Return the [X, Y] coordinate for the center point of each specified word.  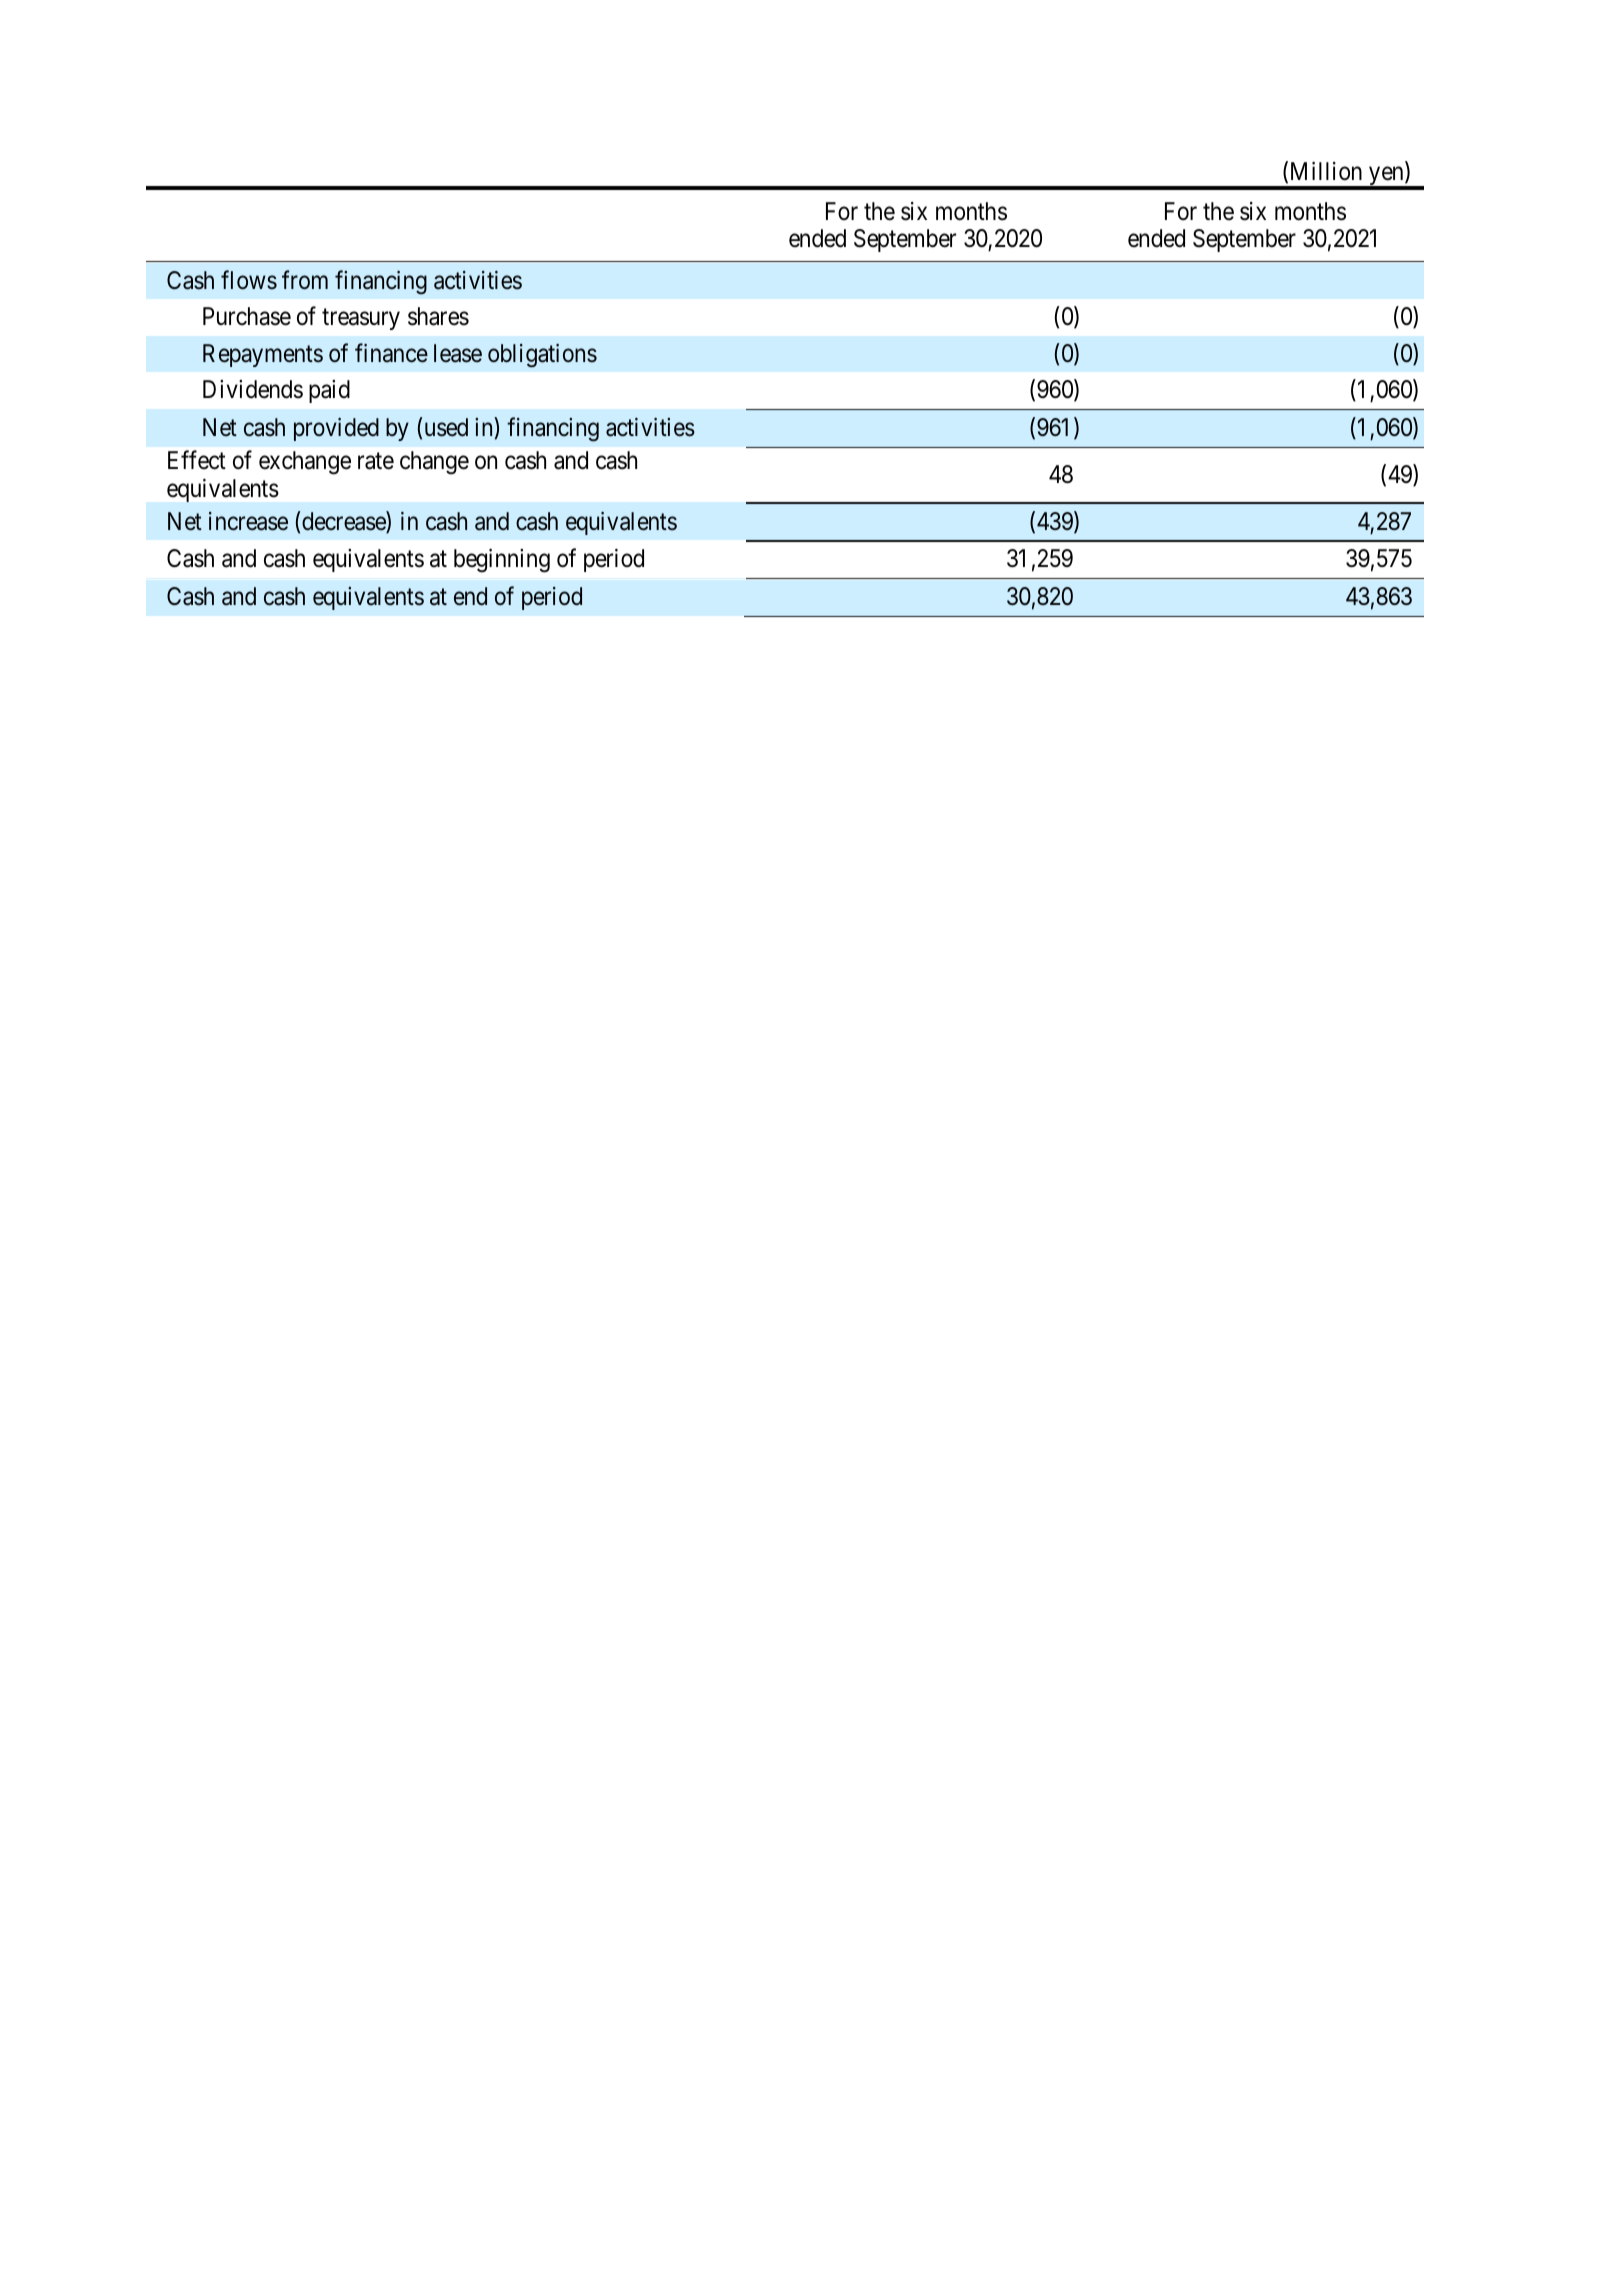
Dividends [253, 389]
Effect [197, 460]
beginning [502, 561]
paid [329, 391]
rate [376, 461]
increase [248, 521]
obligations [542, 356]
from [305, 280]
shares [438, 316]
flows [249, 280]
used [446, 427]
